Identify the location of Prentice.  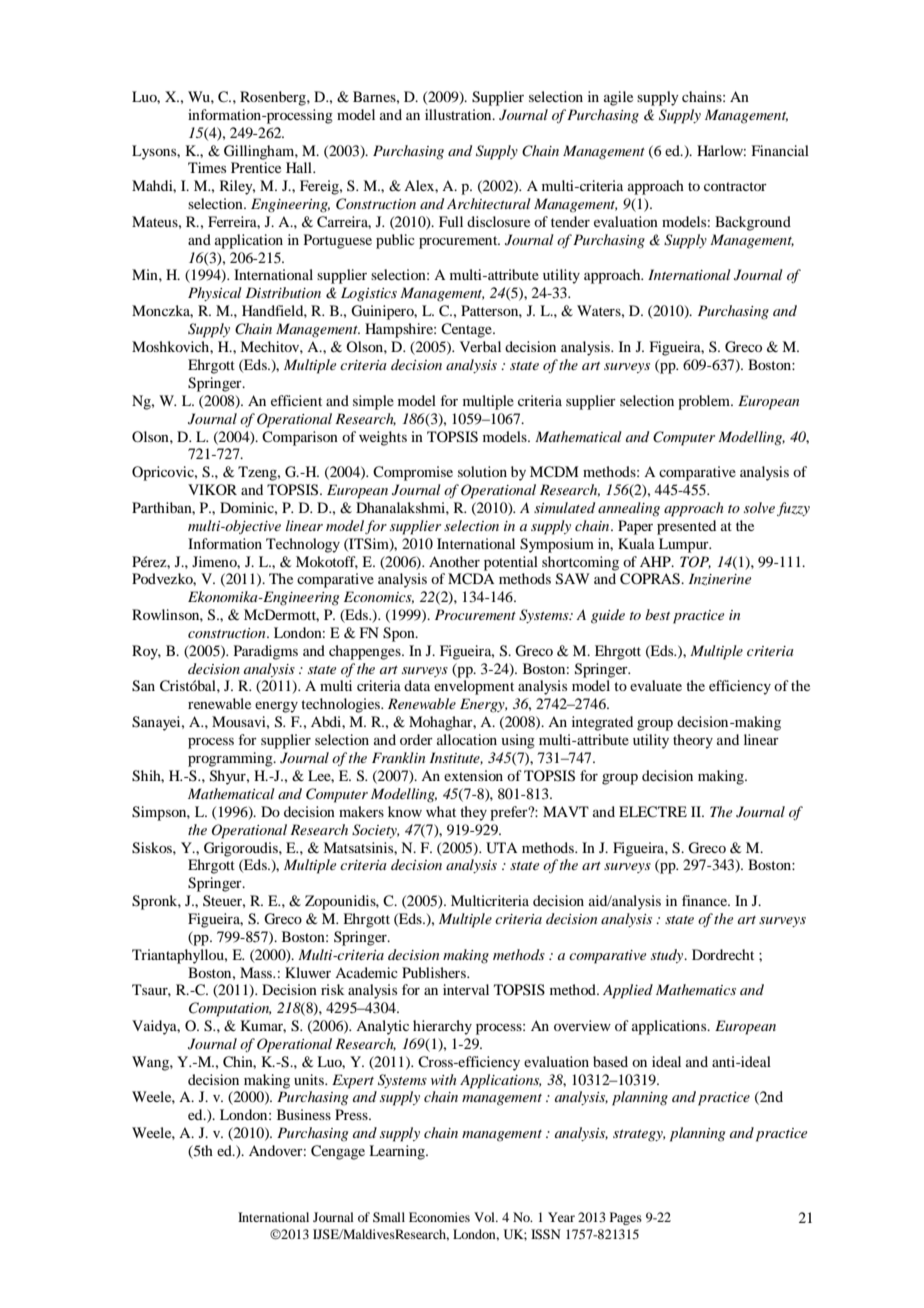
(256, 167).
